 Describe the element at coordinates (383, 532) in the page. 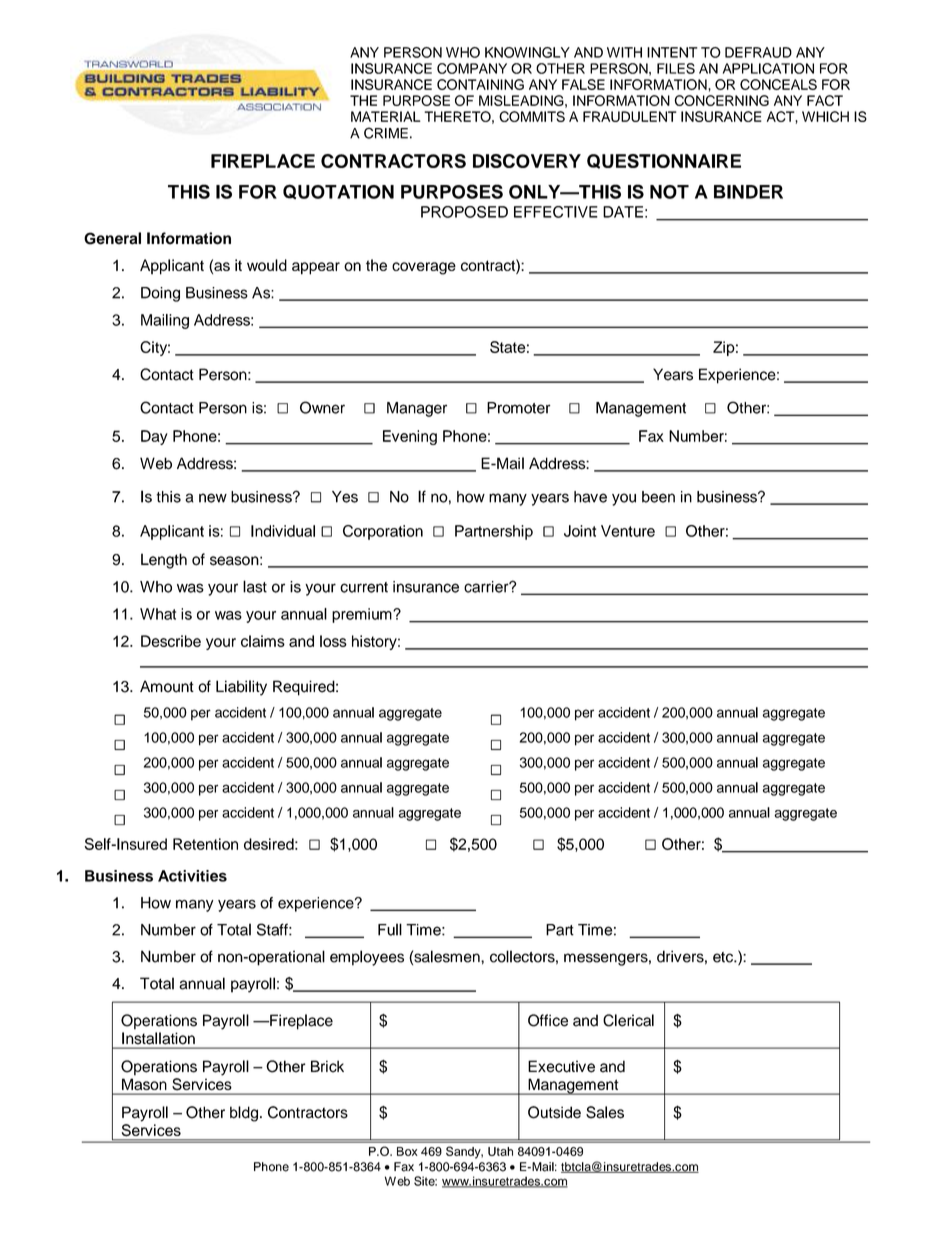

I see `Corporation` at that location.
